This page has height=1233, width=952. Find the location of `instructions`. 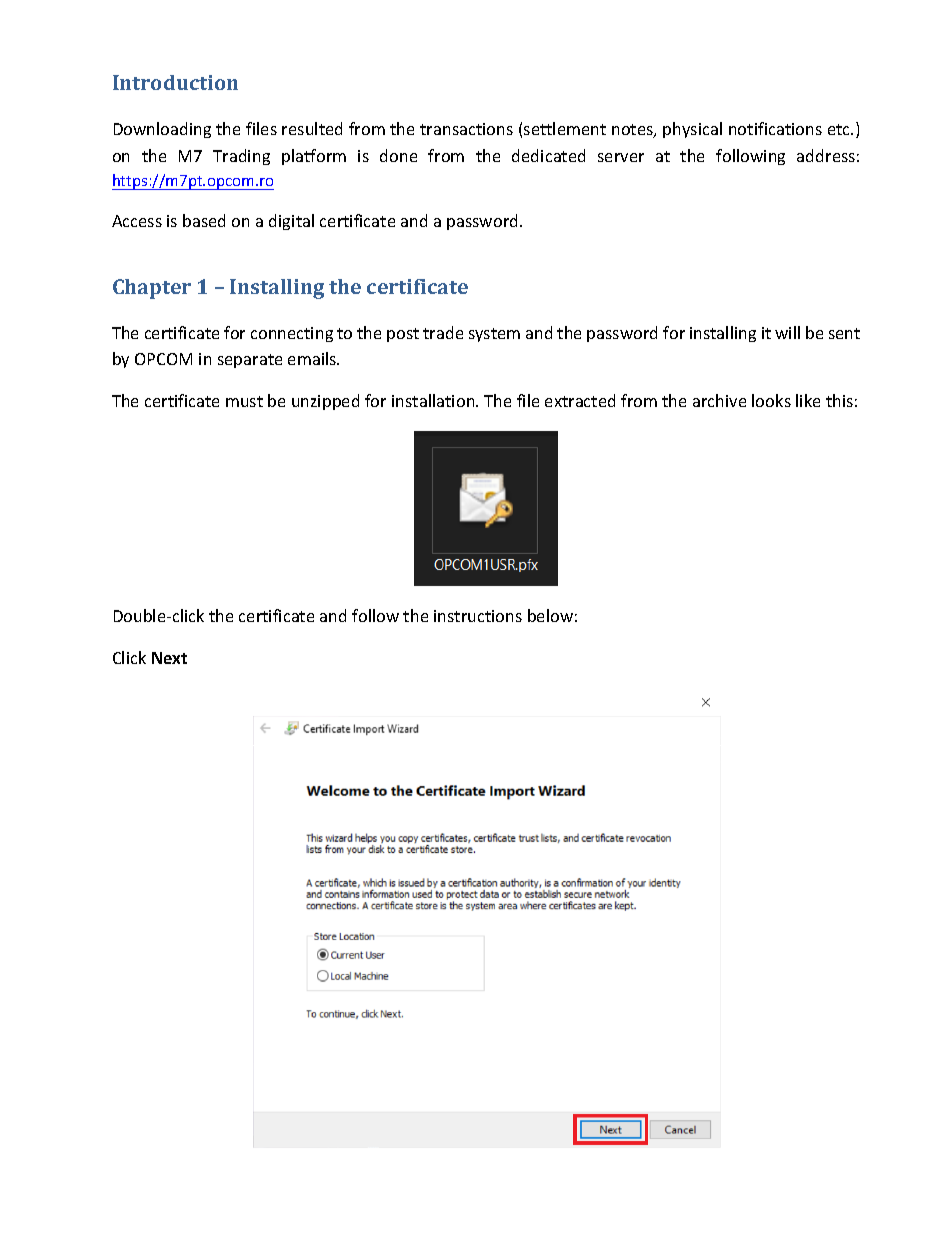

instructions is located at coordinates (478, 616).
